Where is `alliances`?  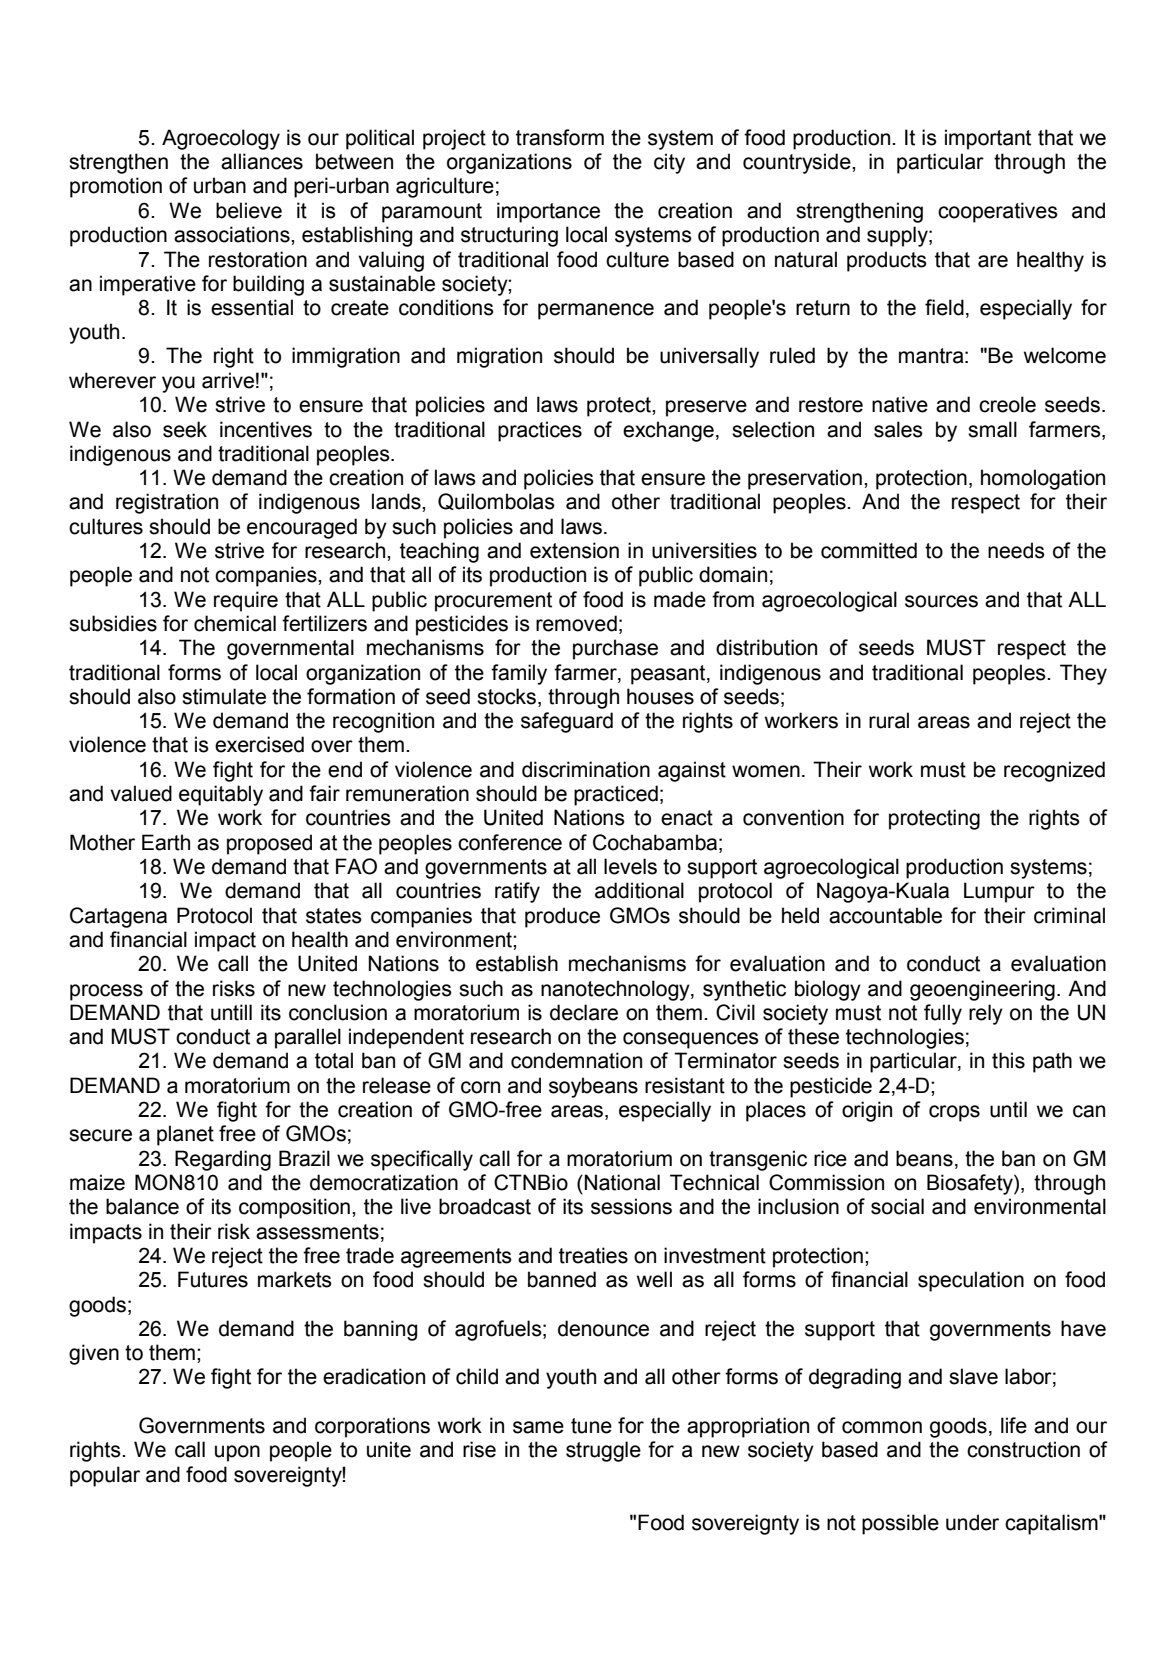 alliances is located at coordinates (262, 161).
